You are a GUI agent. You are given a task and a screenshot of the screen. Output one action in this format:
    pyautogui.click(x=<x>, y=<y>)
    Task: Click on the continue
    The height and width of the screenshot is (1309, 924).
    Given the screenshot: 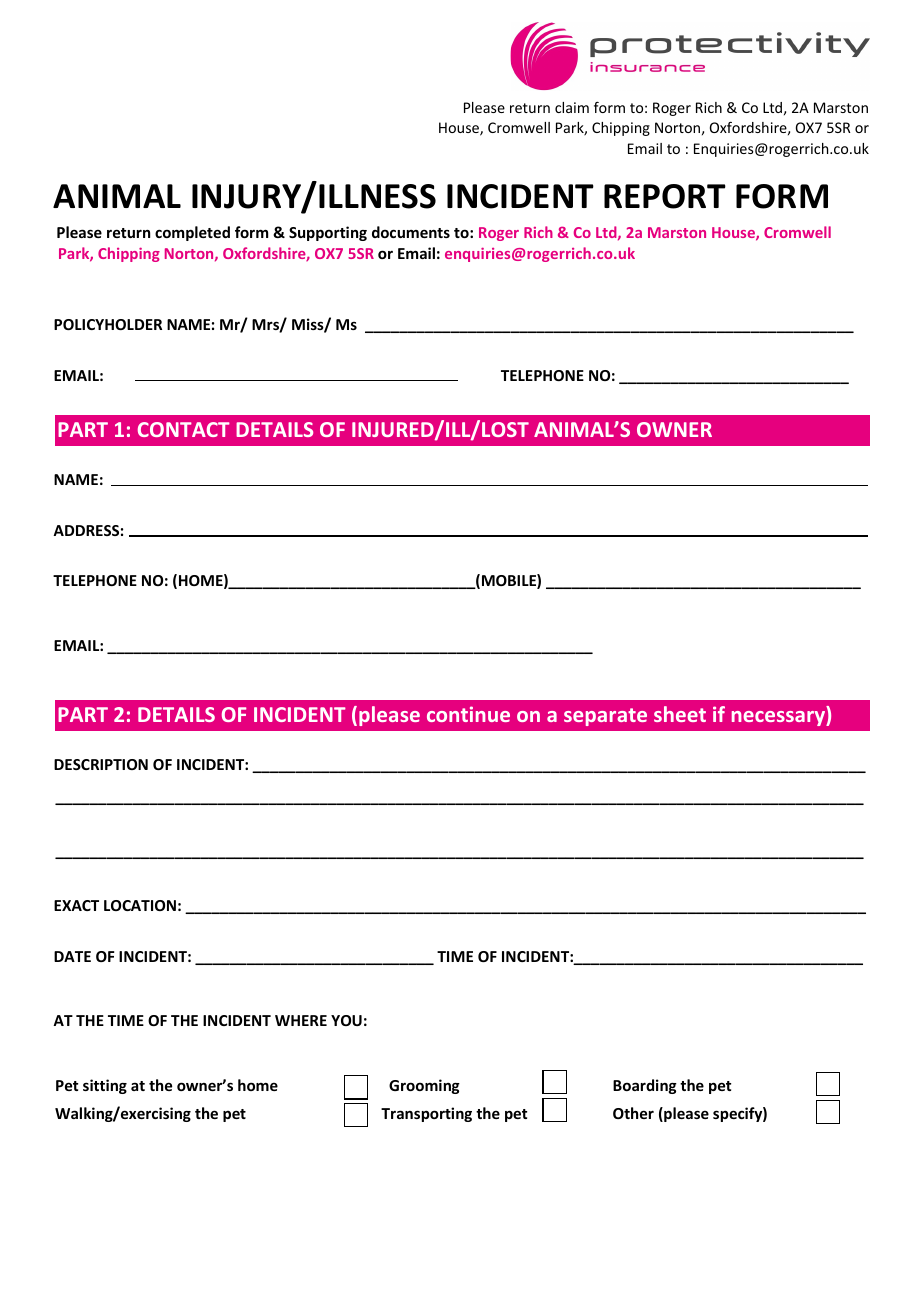 What is the action you would take?
    pyautogui.click(x=468, y=714)
